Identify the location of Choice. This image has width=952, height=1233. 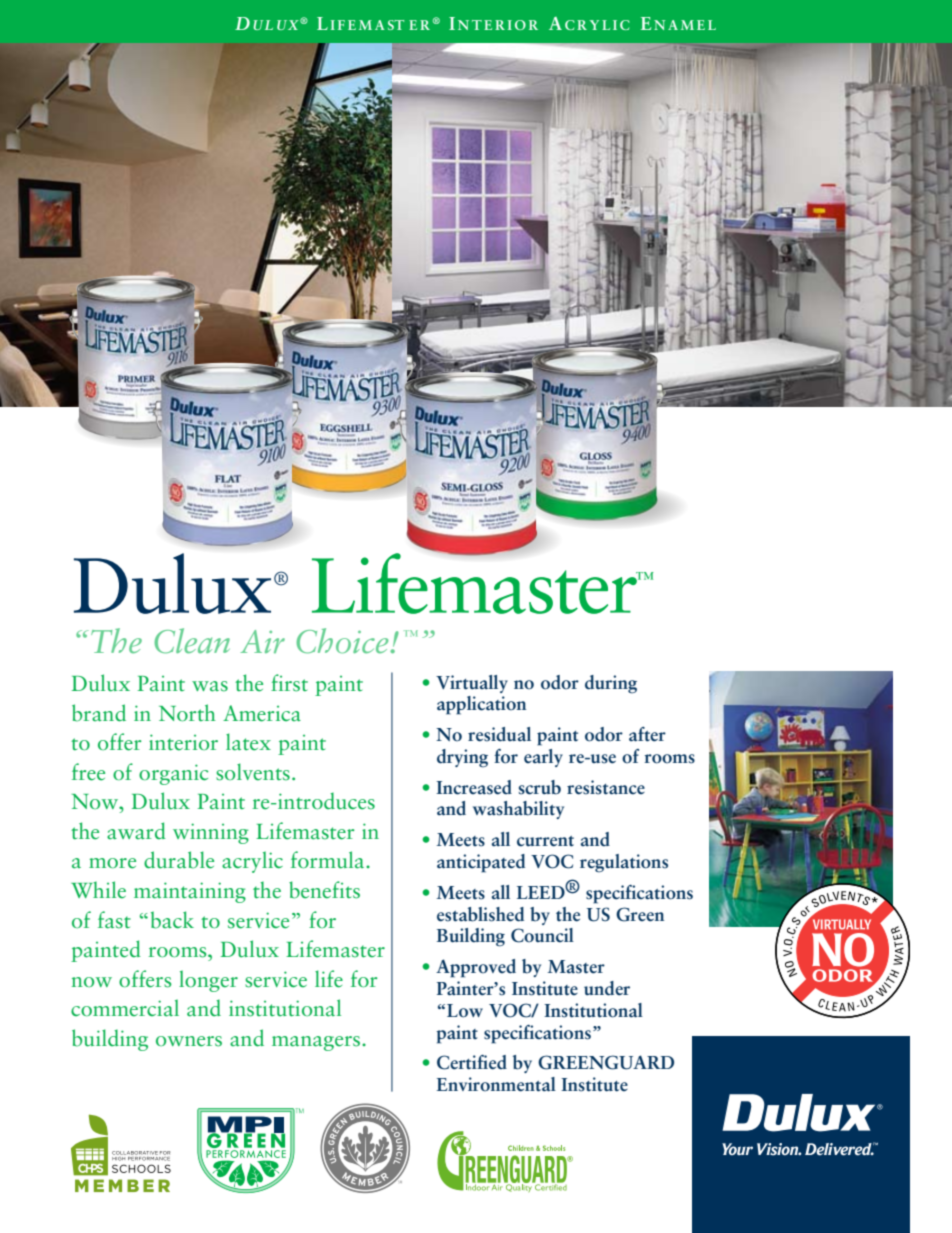
(343, 641).
